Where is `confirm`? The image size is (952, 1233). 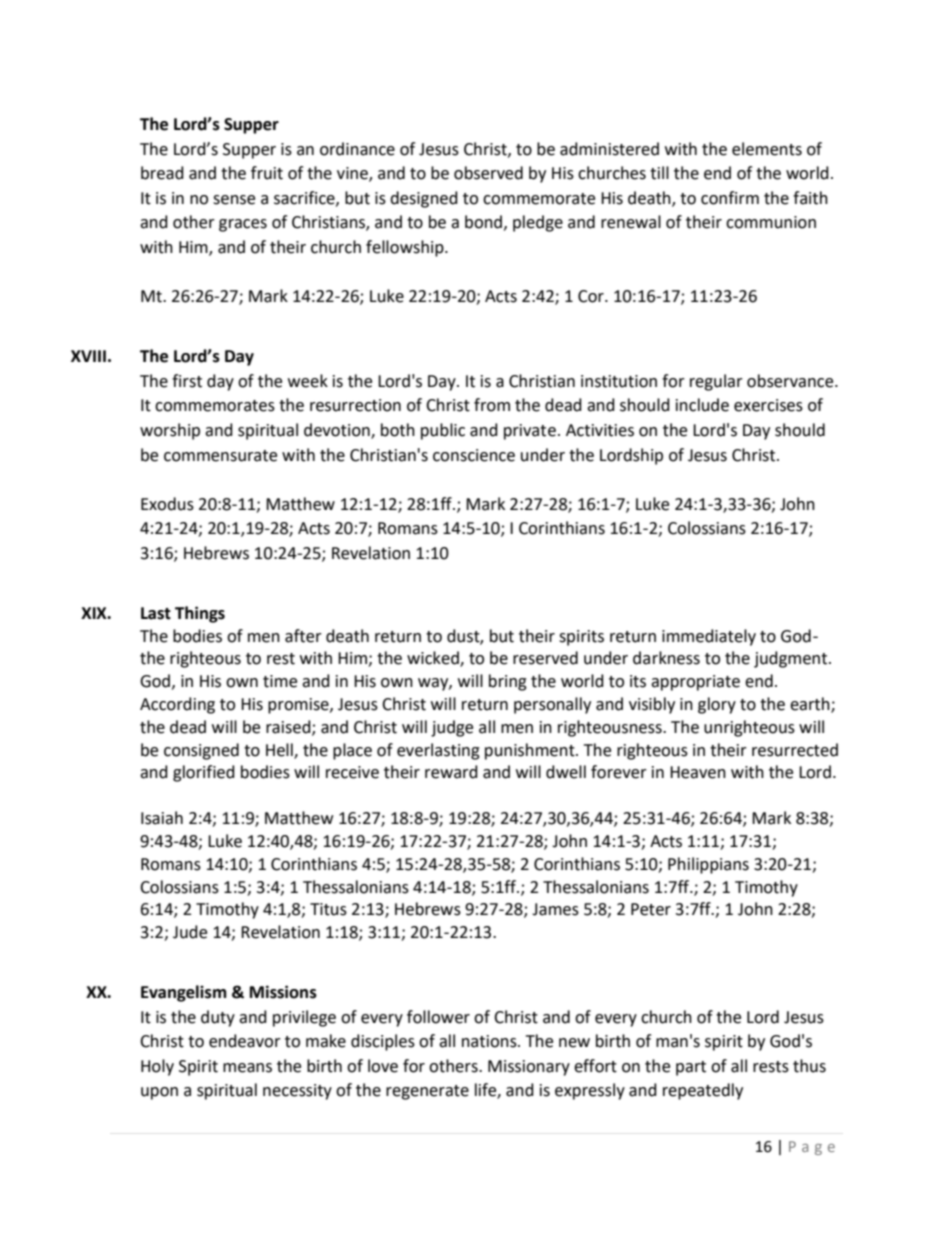
confirm is located at coordinates (730, 198).
